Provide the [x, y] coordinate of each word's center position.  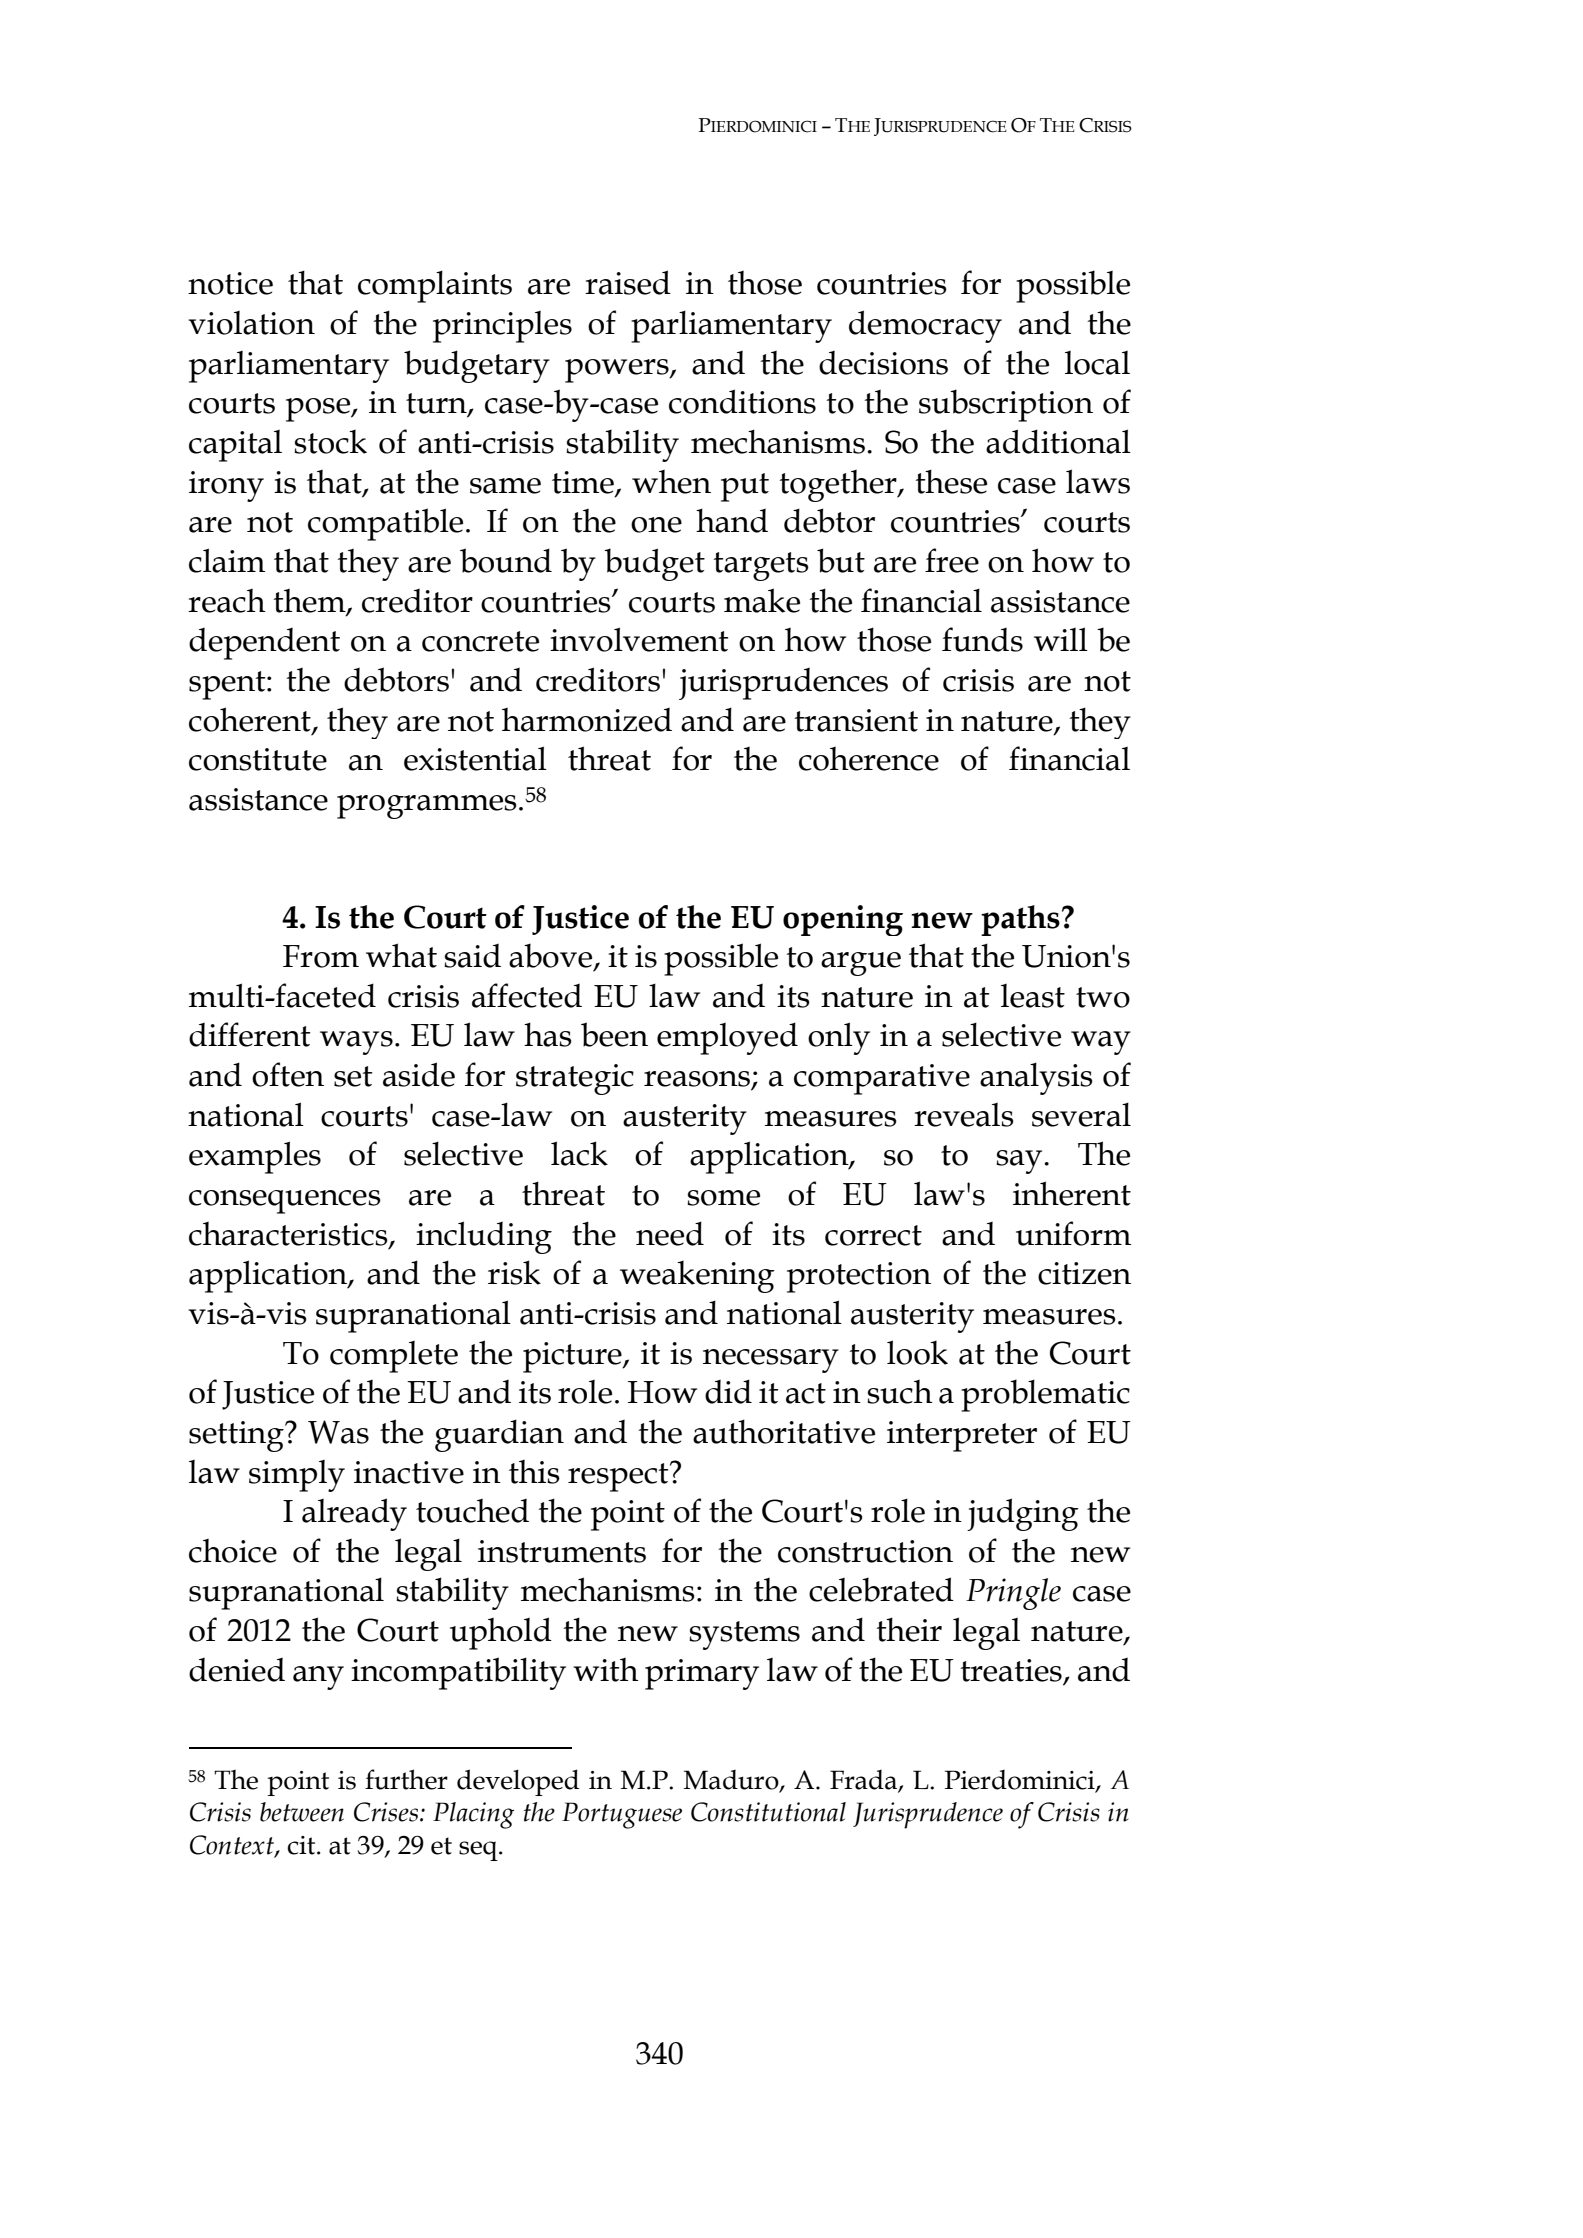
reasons [698, 1080]
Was [338, 1432]
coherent [251, 720]
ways [356, 1043]
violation [251, 323]
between [302, 1812]
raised [628, 282]
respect [619, 1477]
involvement [639, 639]
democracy [925, 326]
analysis [1036, 1078]
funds [982, 639]
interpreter [962, 1436]
